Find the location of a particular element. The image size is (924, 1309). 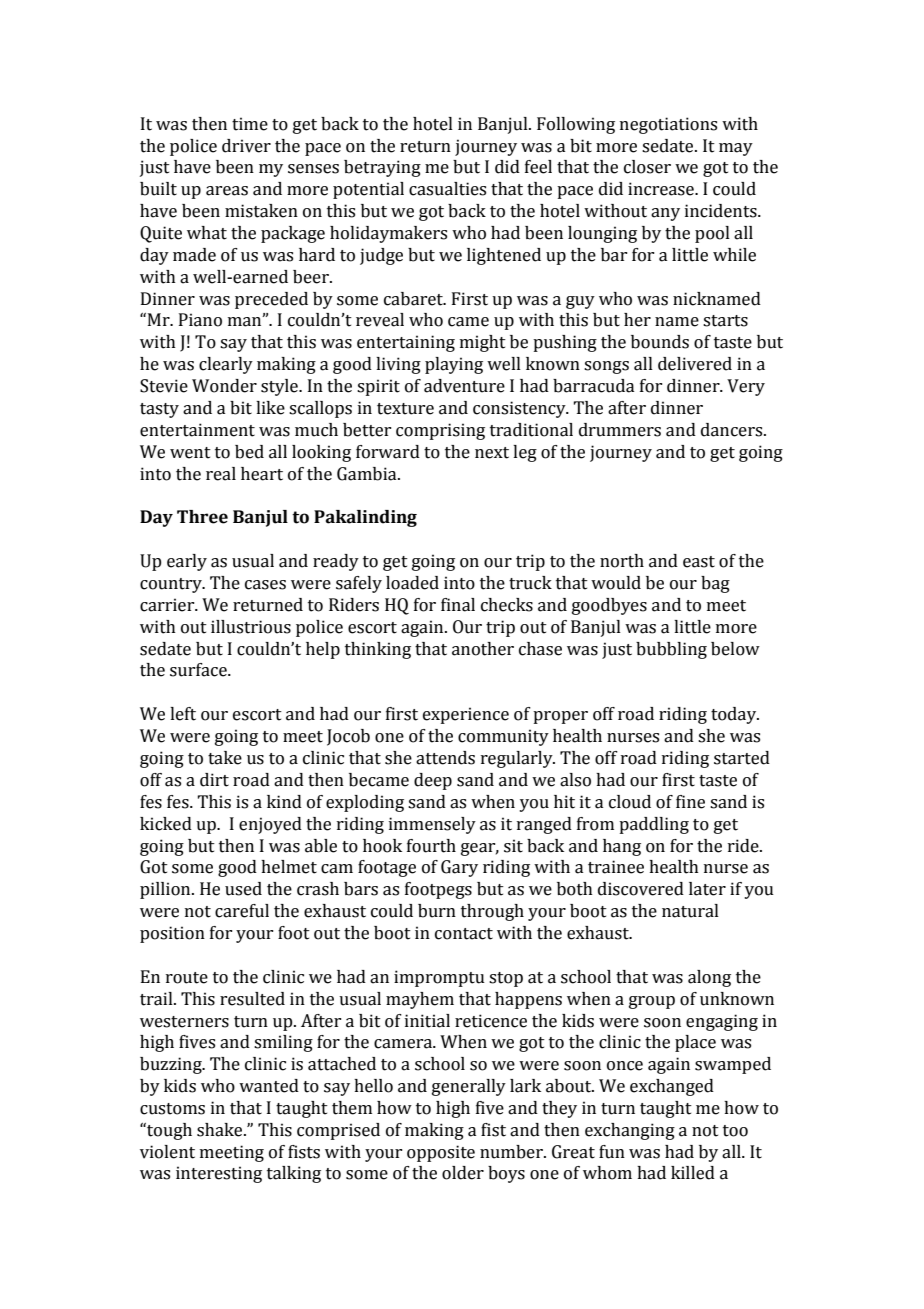

closer is located at coordinates (647, 167).
